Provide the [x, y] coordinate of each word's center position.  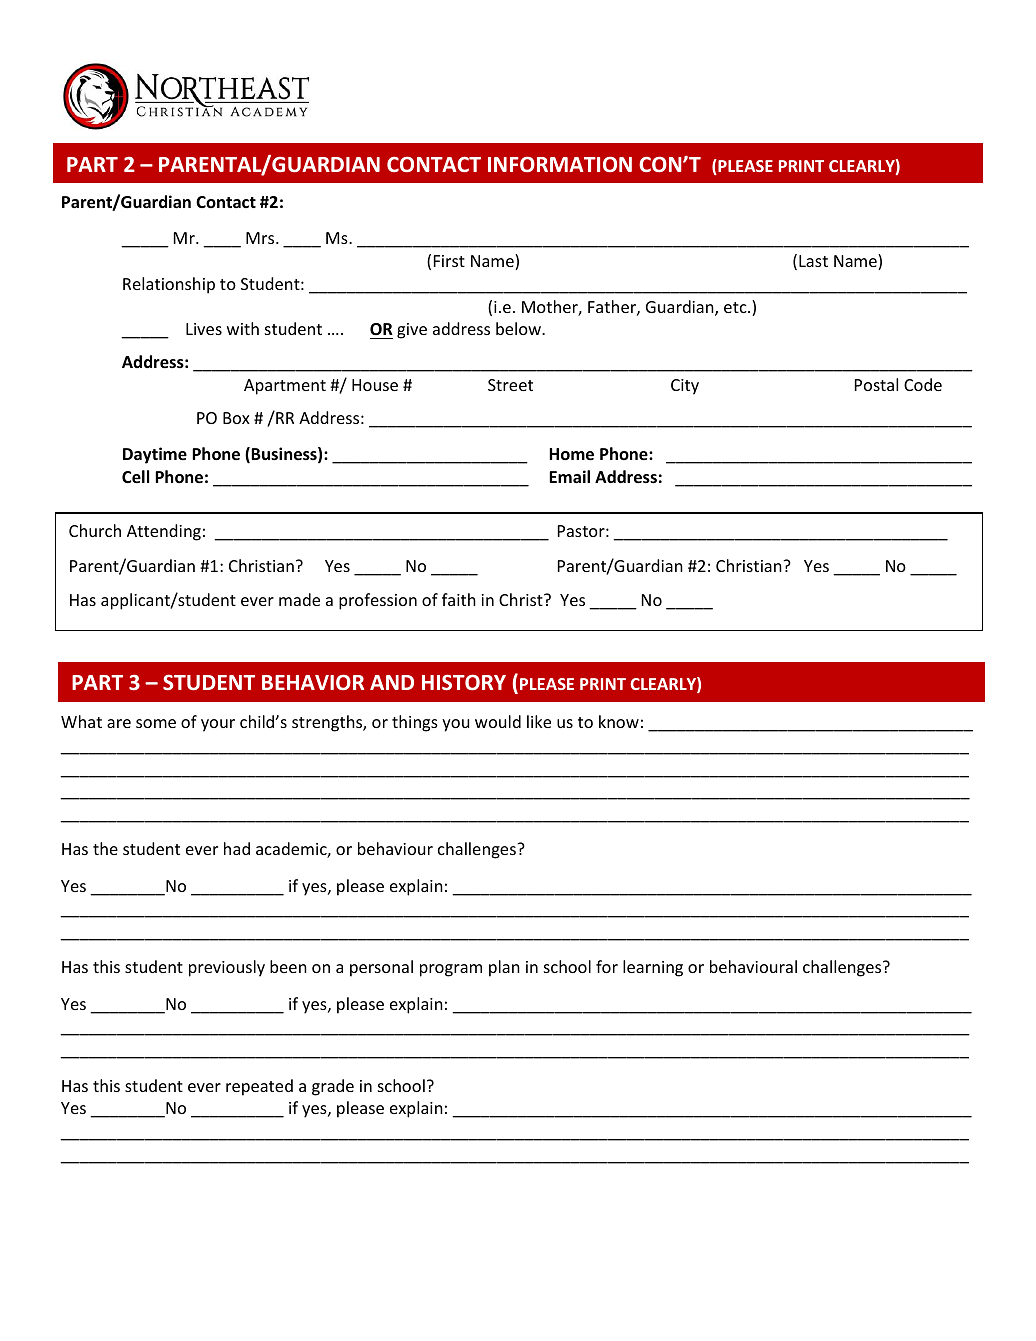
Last [813, 261]
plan [504, 968]
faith [459, 599]
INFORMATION [560, 164]
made [299, 599]
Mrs [261, 238]
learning [653, 968]
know [619, 721]
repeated [259, 1087]
